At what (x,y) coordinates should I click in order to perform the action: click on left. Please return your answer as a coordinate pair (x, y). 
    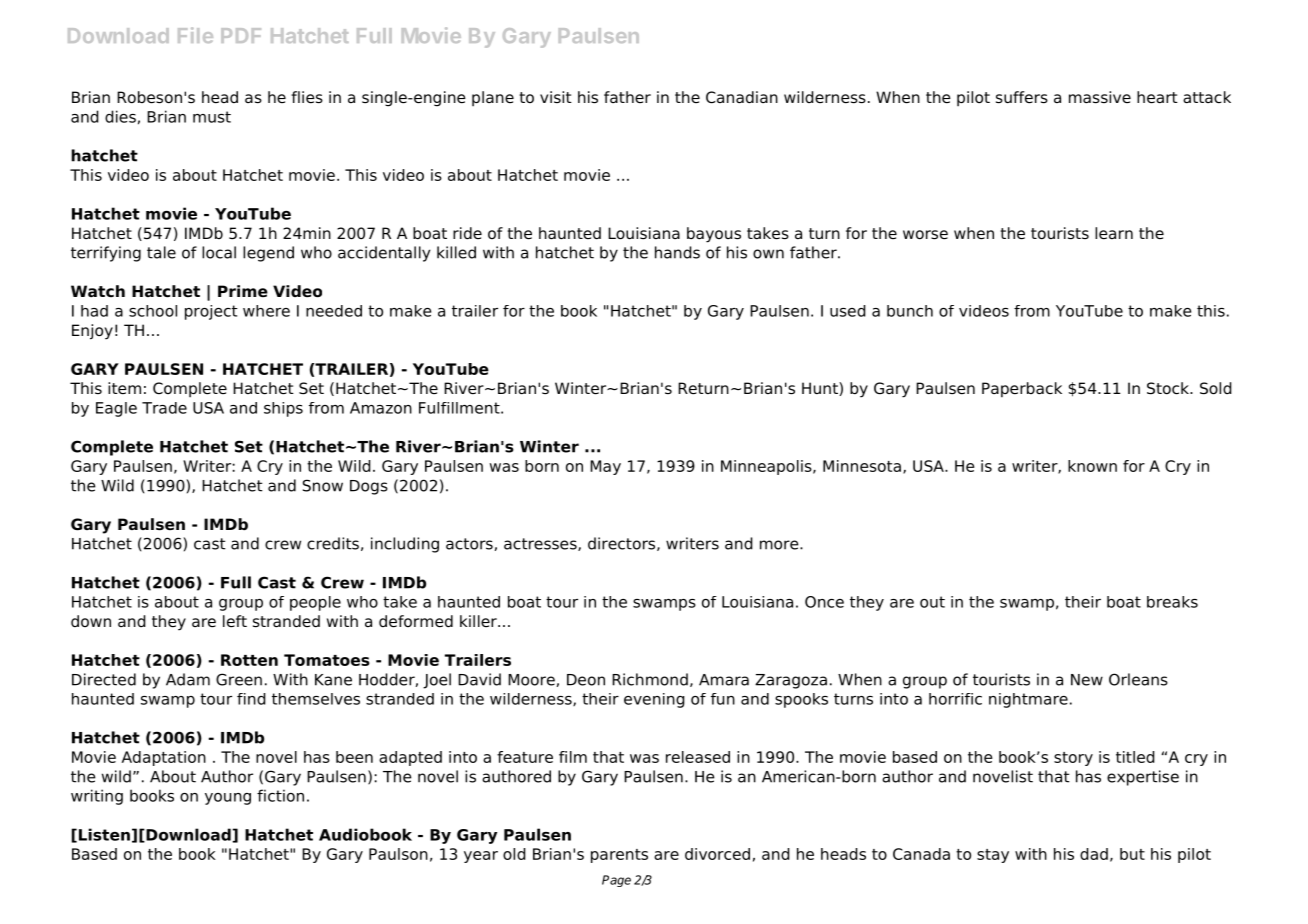
    Looking at the image, I should click on (235, 621).
